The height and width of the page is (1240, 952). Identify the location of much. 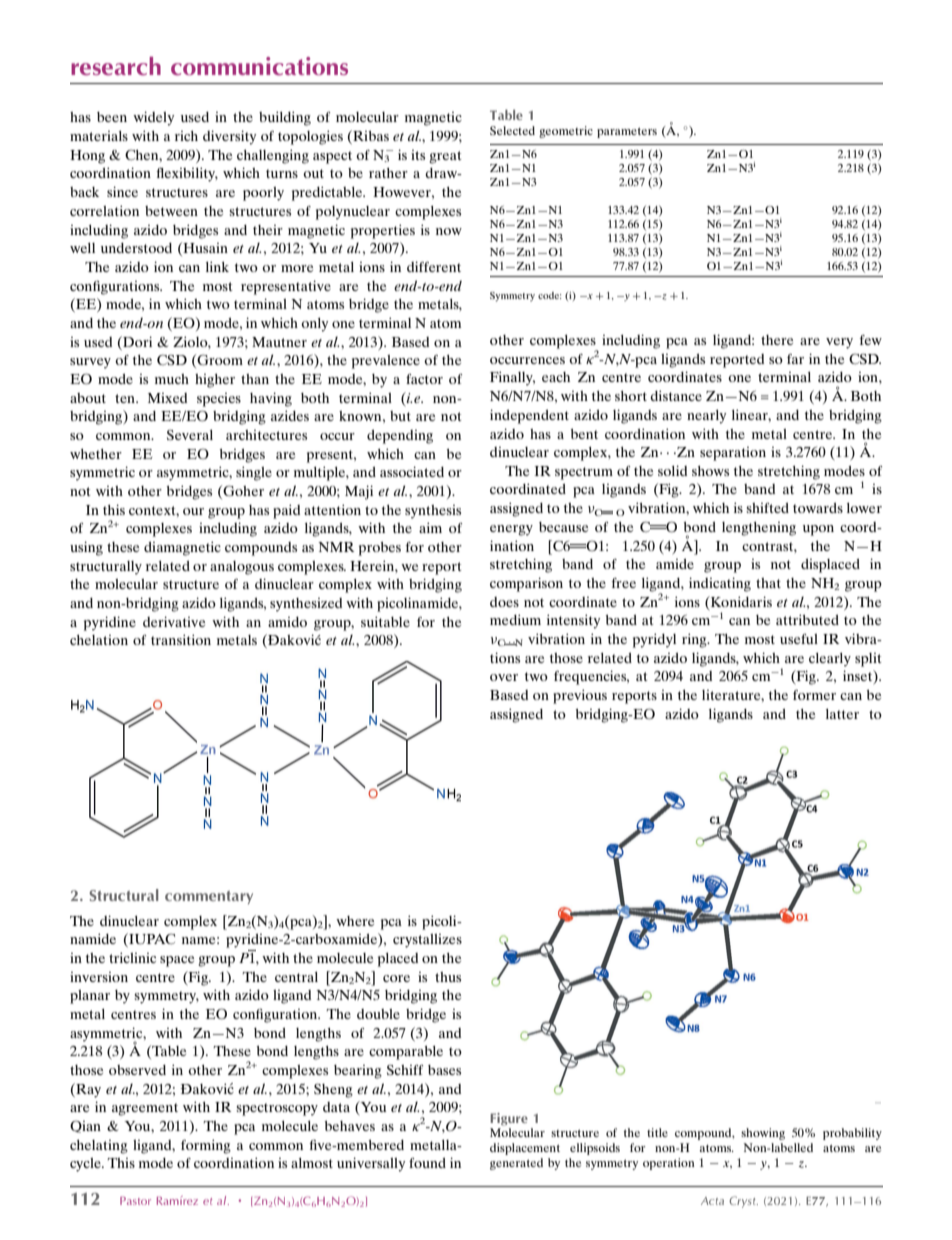
(172, 379).
